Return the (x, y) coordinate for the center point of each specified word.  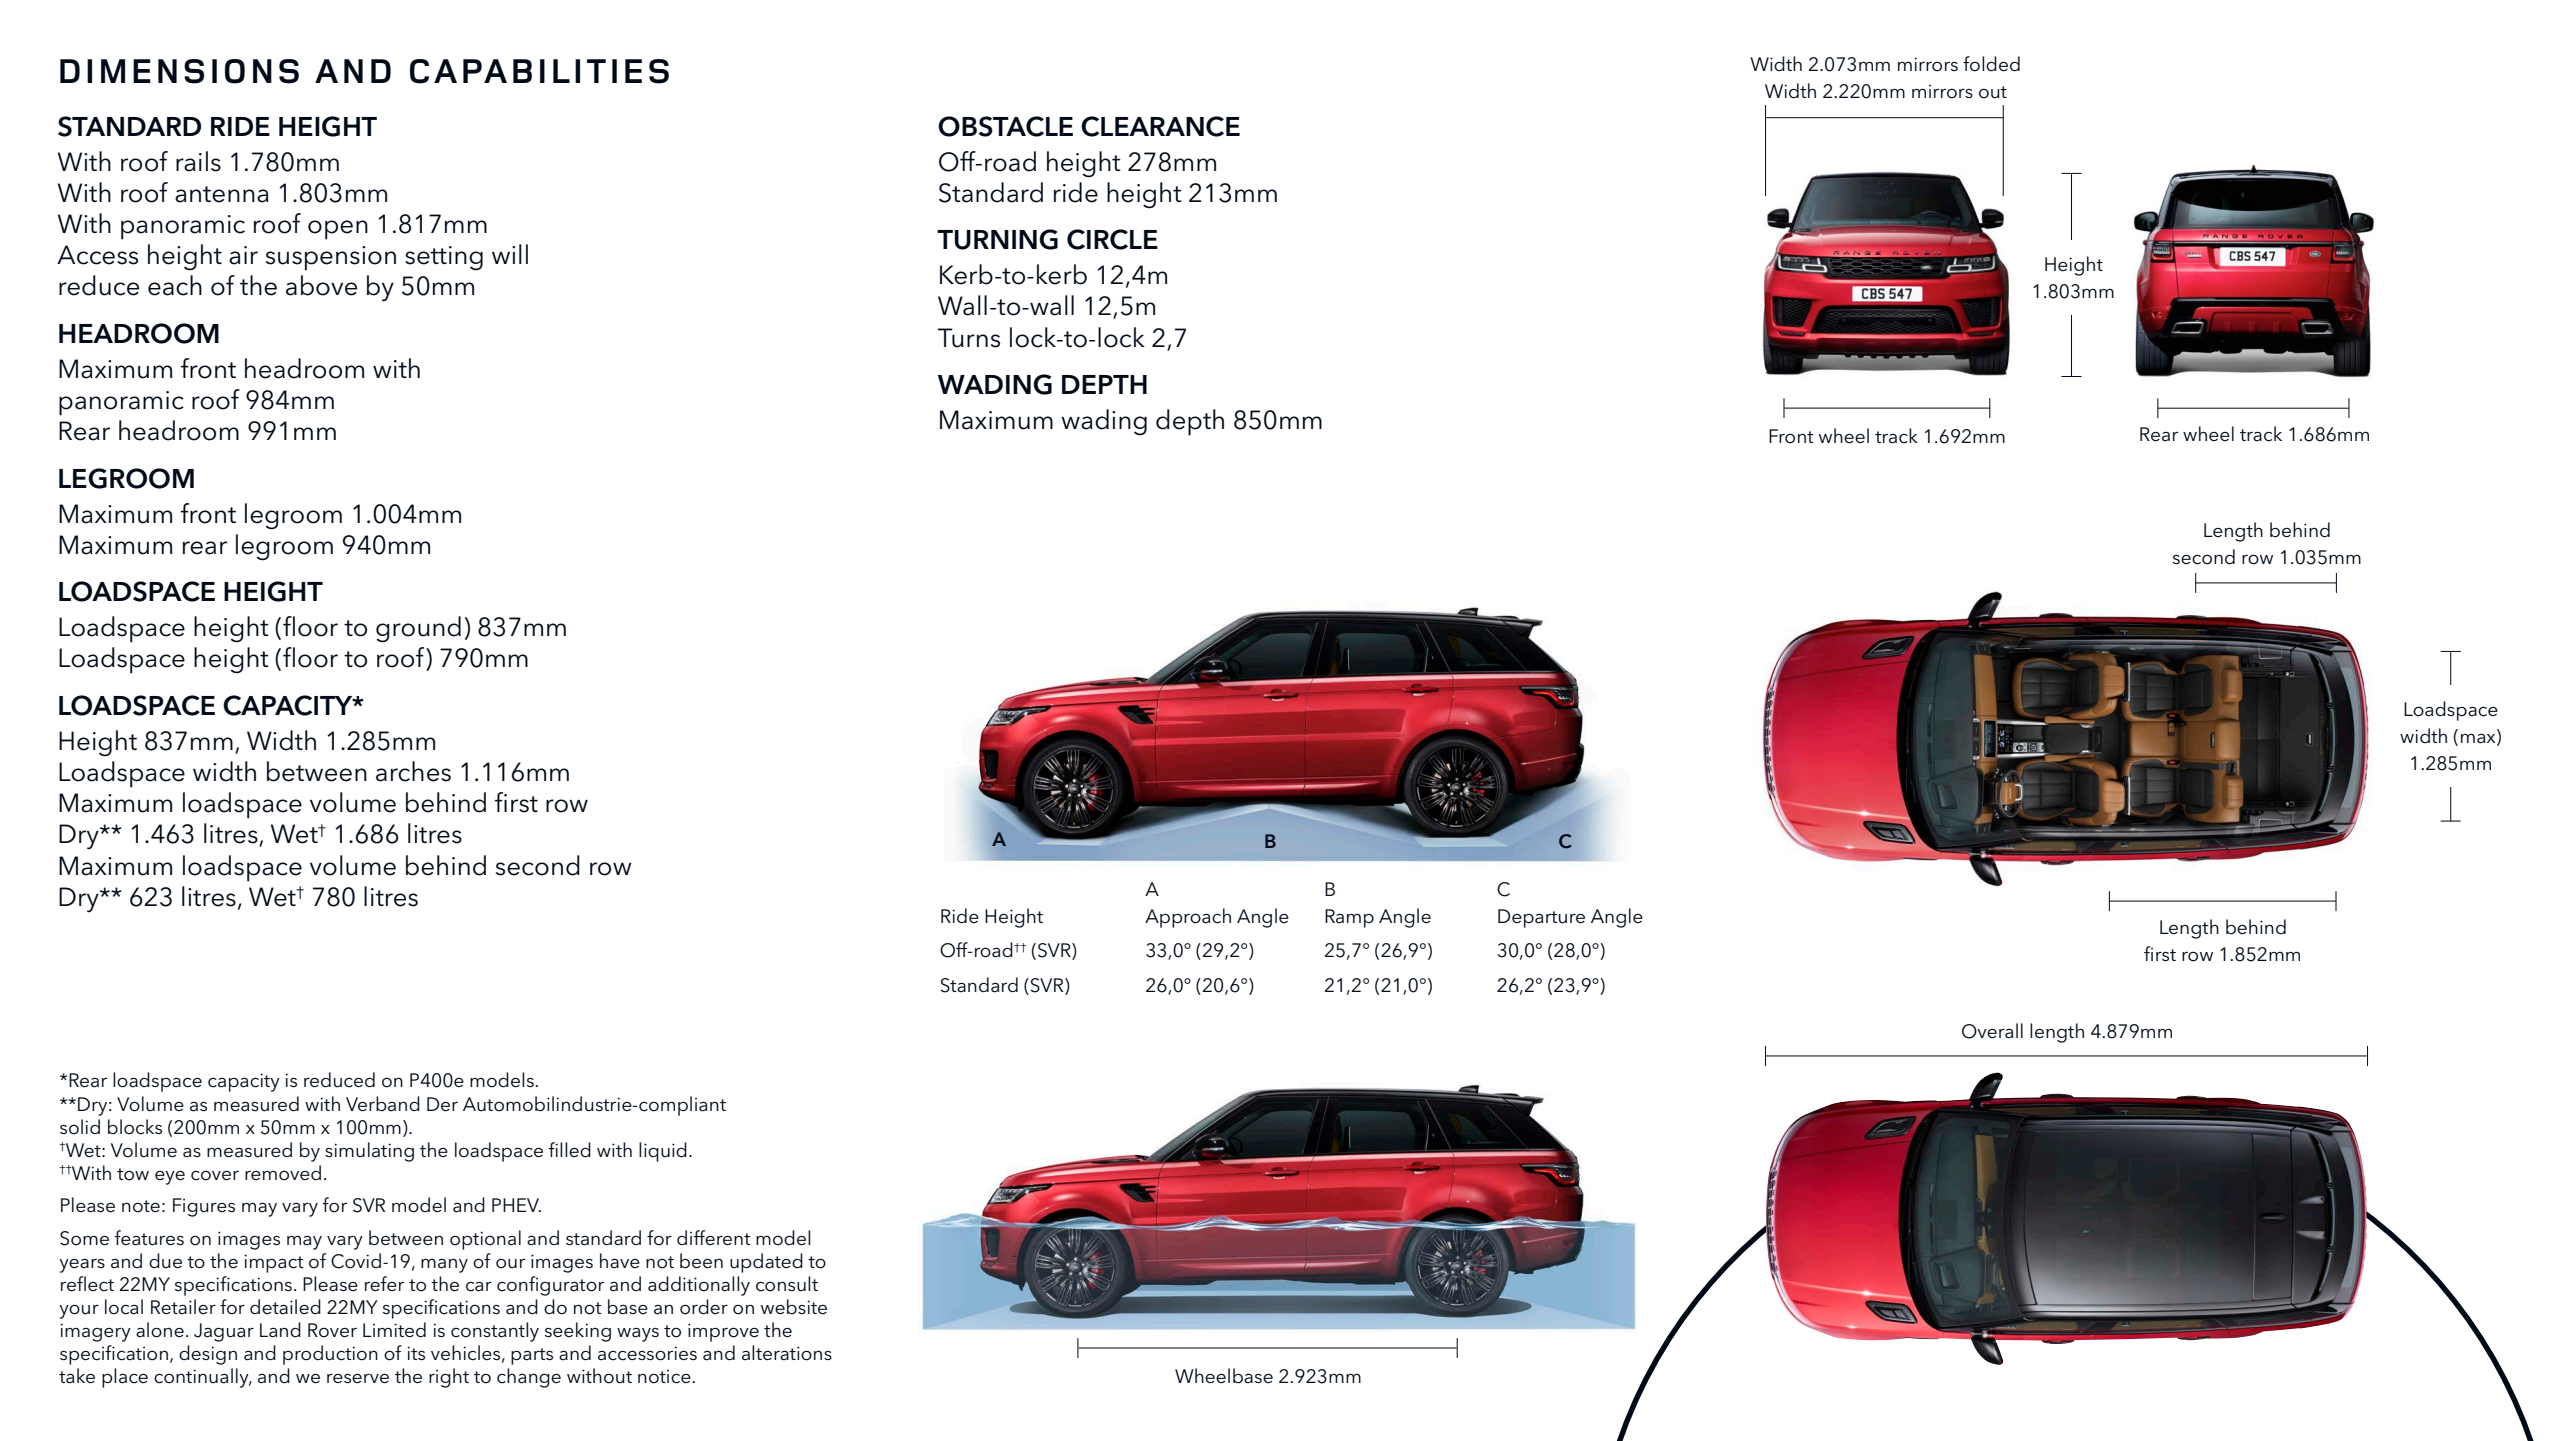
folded (1991, 64)
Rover (332, 1330)
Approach (1188, 918)
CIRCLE (1112, 239)
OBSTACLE (1005, 126)
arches (413, 771)
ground (418, 629)
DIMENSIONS (179, 71)
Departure (1541, 918)
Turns (969, 338)
